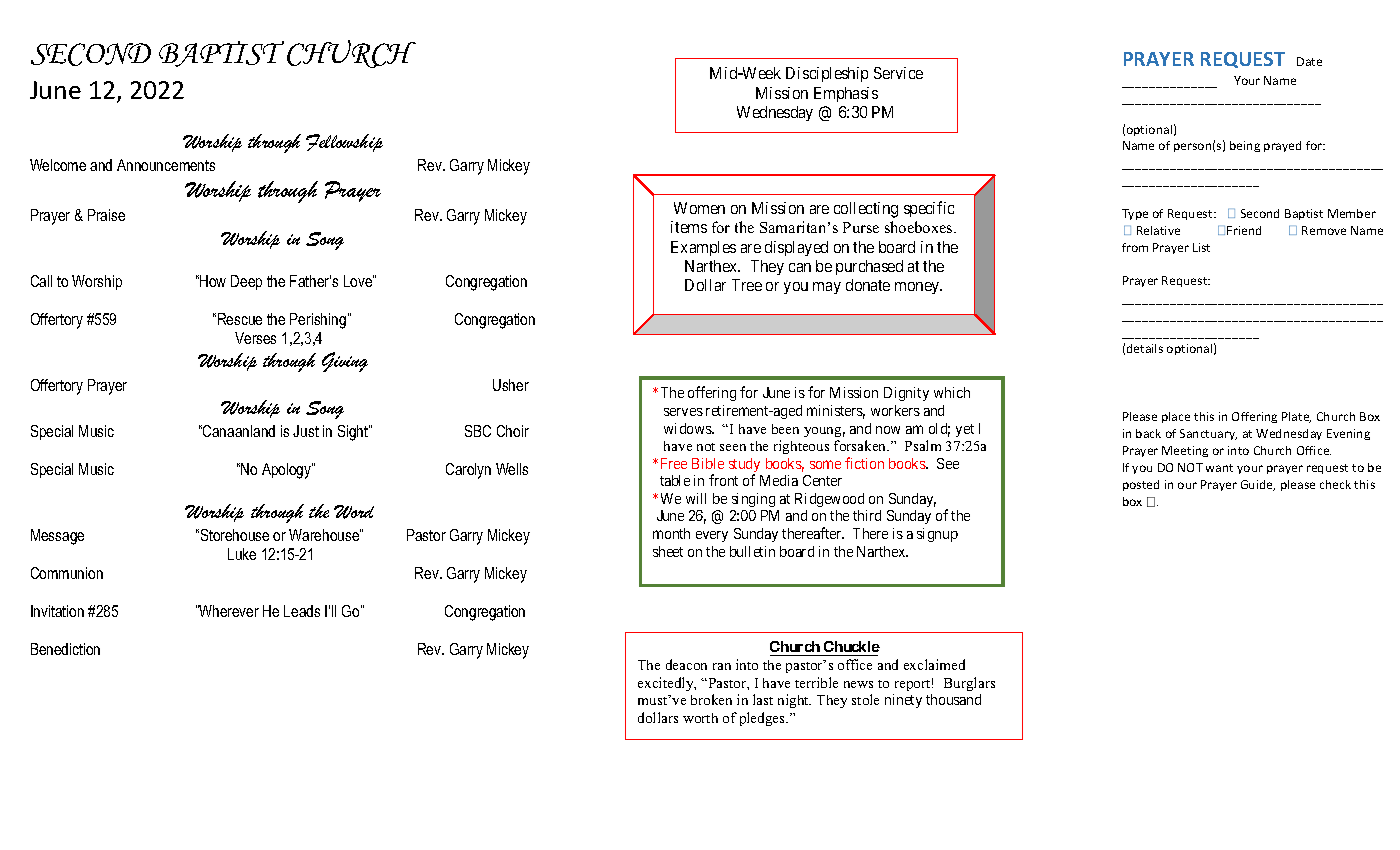  What do you see at coordinates (65, 649) in the page?
I see `Benediction` at bounding box center [65, 649].
